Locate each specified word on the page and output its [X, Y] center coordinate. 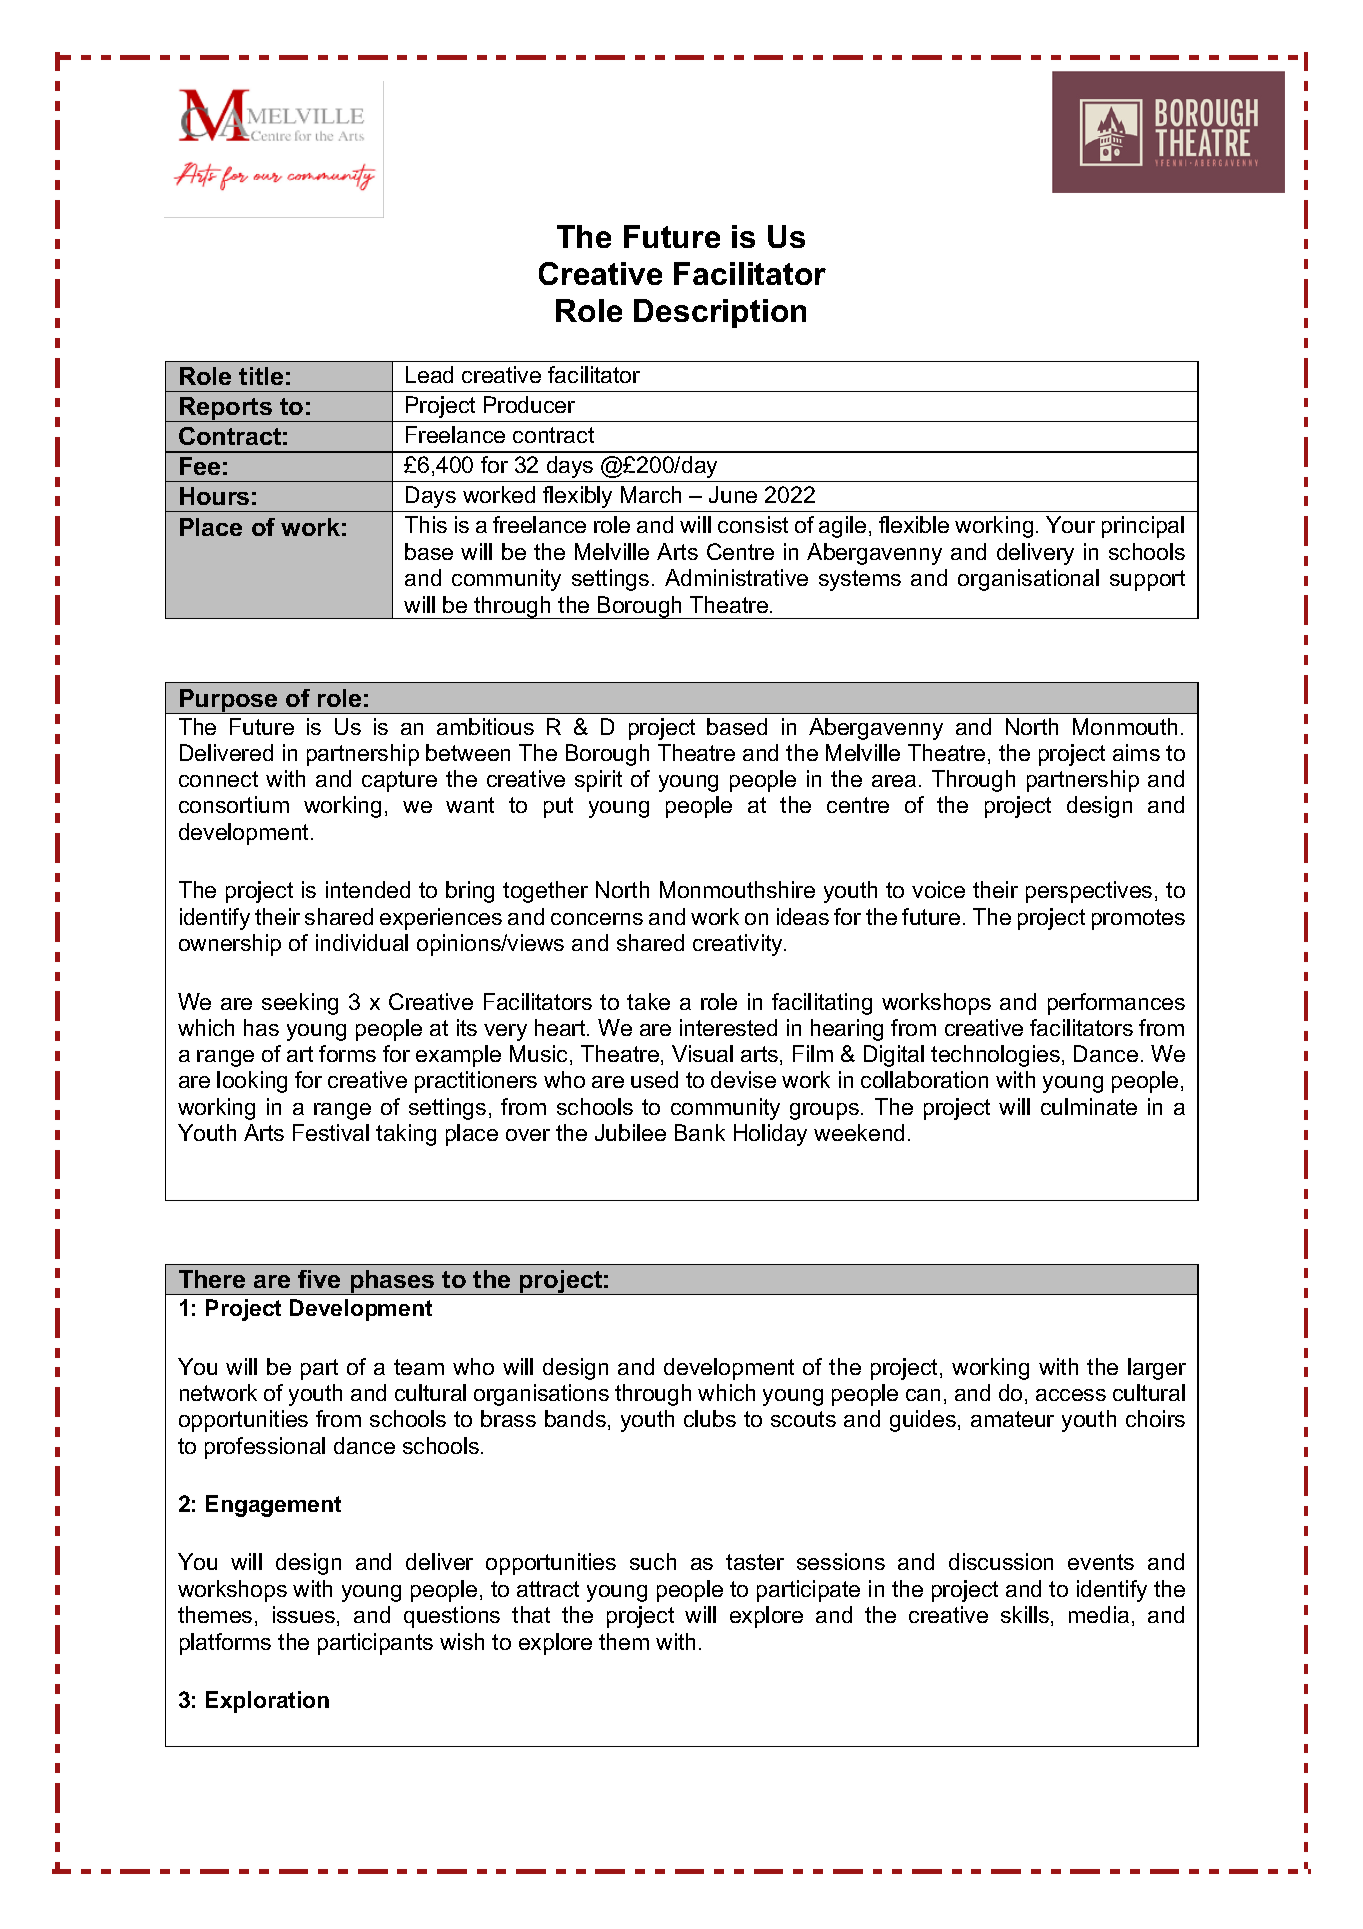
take [648, 1001]
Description [720, 313]
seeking [300, 1004]
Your [1070, 524]
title [261, 376]
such [653, 1561]
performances [1116, 1004]
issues [305, 1616]
